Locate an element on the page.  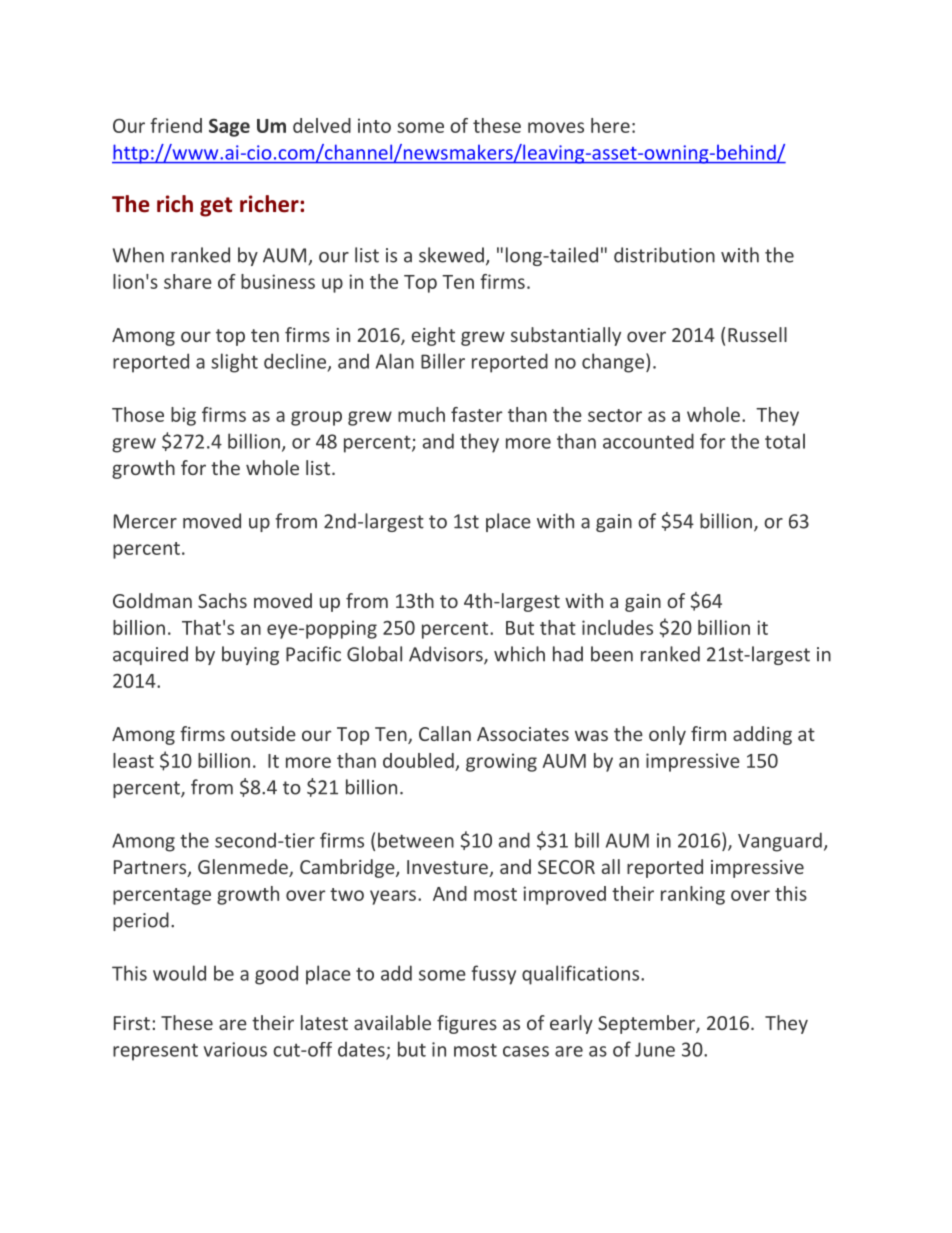
Advisors is located at coordinates (447, 655).
